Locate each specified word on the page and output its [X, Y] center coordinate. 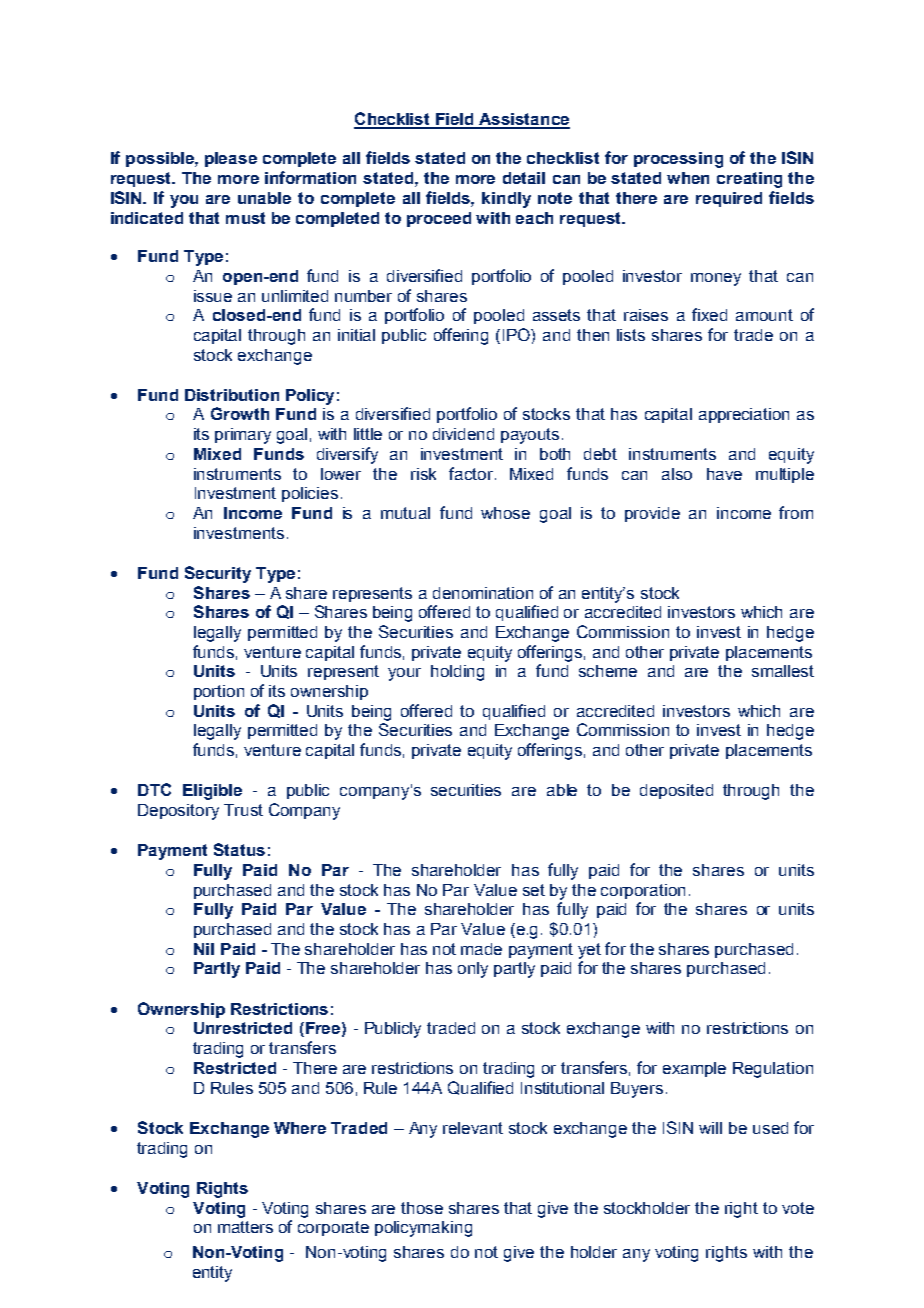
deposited [676, 791]
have [724, 474]
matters [245, 1227]
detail [524, 178]
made [481, 949]
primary [243, 436]
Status [239, 849]
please [231, 159]
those [422, 1208]
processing [678, 160]
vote [798, 1208]
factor [471, 473]
